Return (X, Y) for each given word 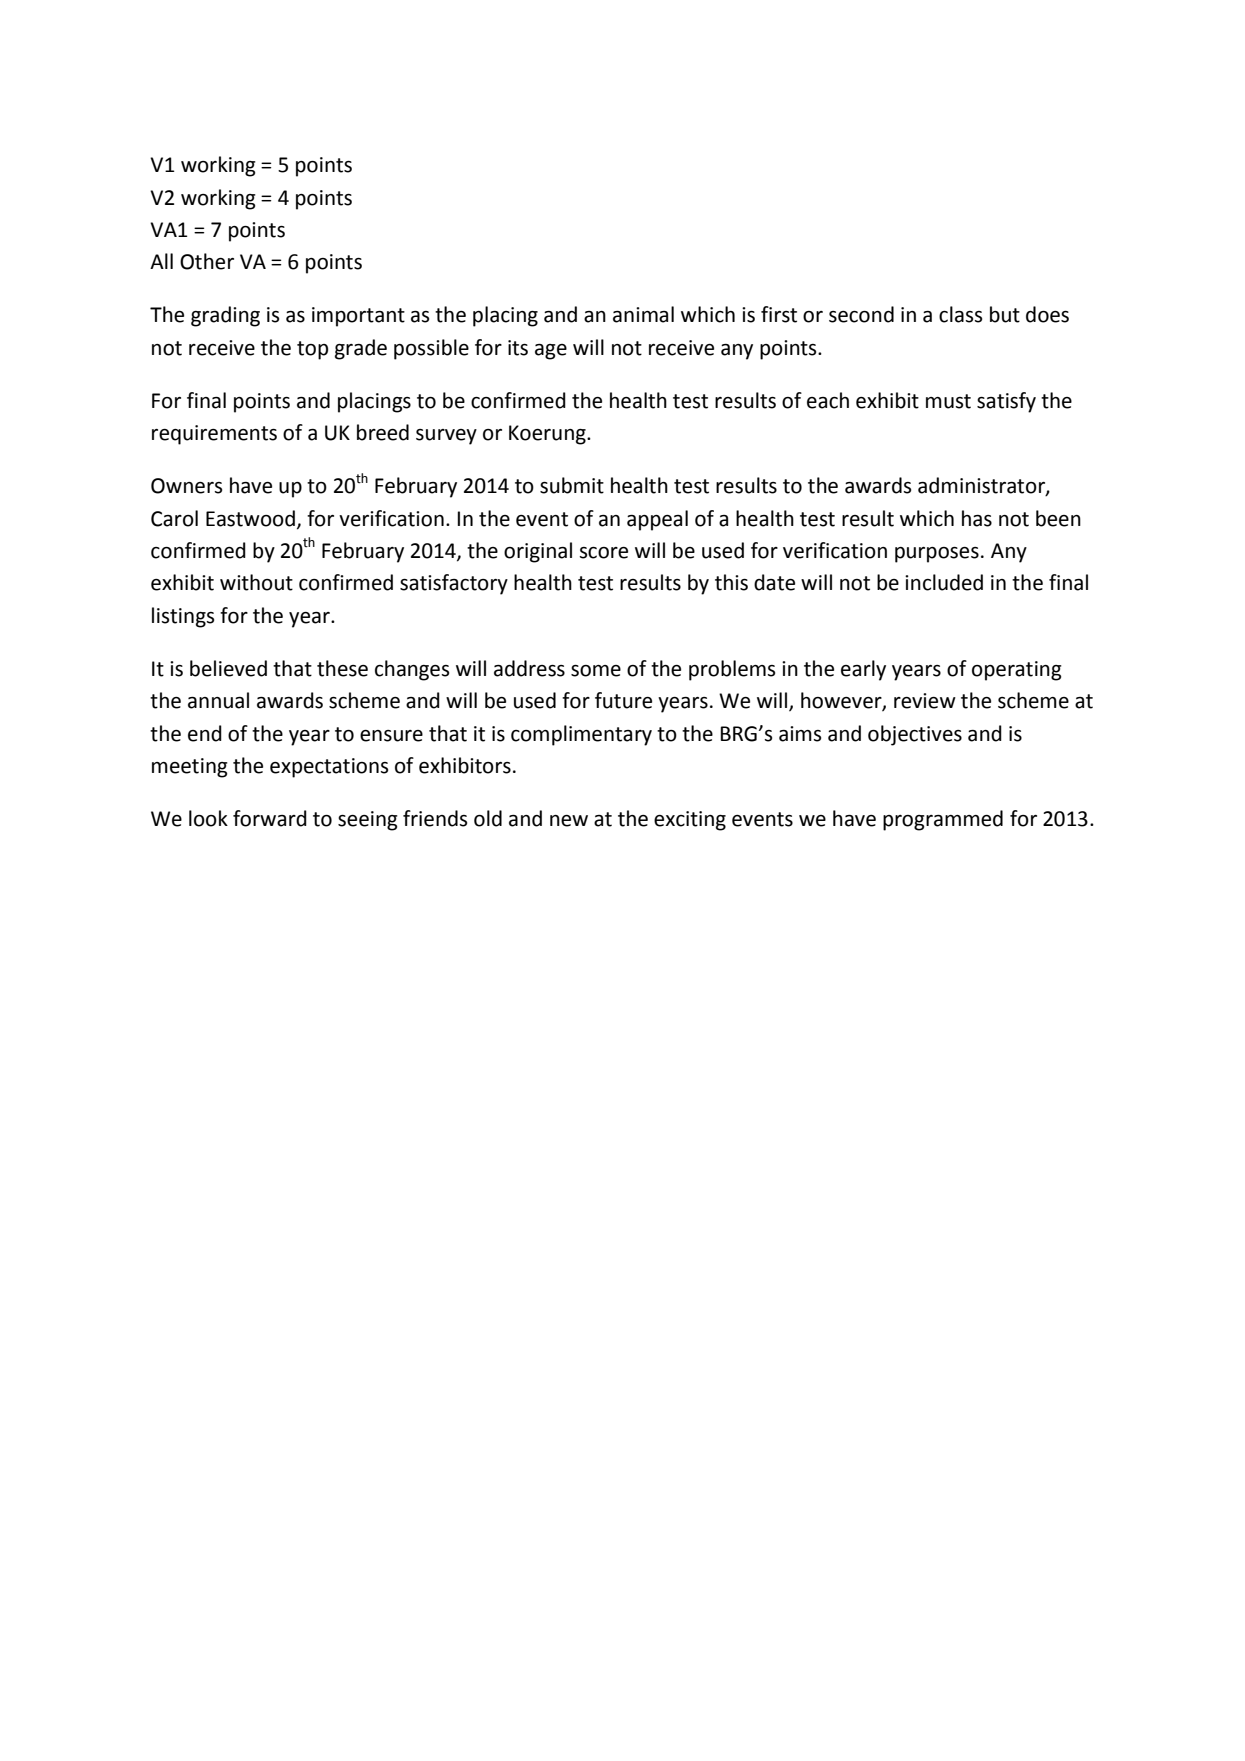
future (623, 700)
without (256, 582)
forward (270, 818)
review (925, 701)
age (551, 352)
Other (207, 261)
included (944, 582)
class (960, 314)
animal (643, 314)
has (977, 518)
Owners (186, 486)
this (731, 582)
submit (572, 485)
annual (218, 700)
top (312, 350)
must (948, 401)
